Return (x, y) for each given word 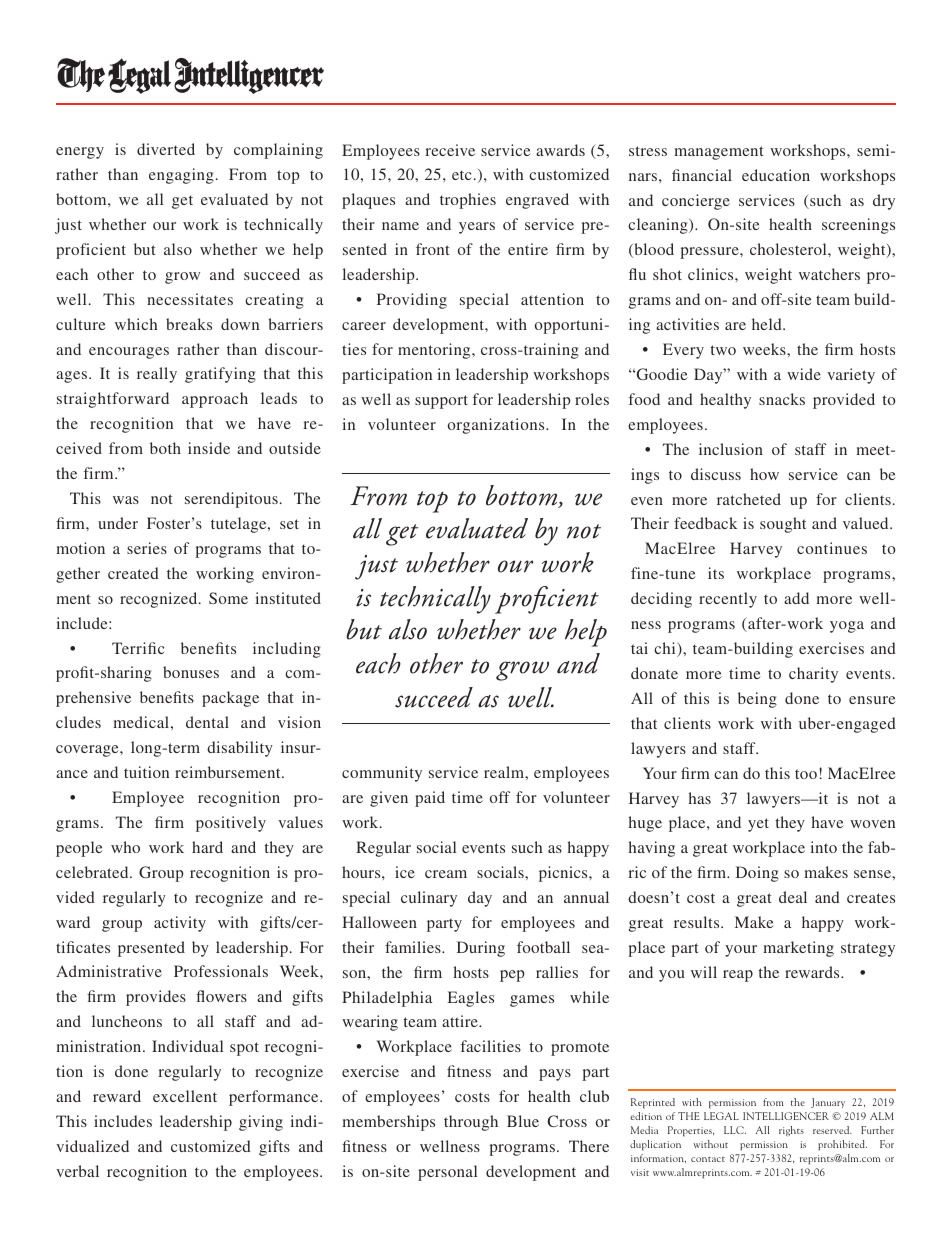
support (441, 402)
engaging (181, 176)
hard (207, 847)
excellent (185, 1096)
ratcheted (749, 499)
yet (758, 825)
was (126, 500)
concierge (696, 202)
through (471, 1123)
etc (461, 175)
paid (430, 799)
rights (791, 1131)
